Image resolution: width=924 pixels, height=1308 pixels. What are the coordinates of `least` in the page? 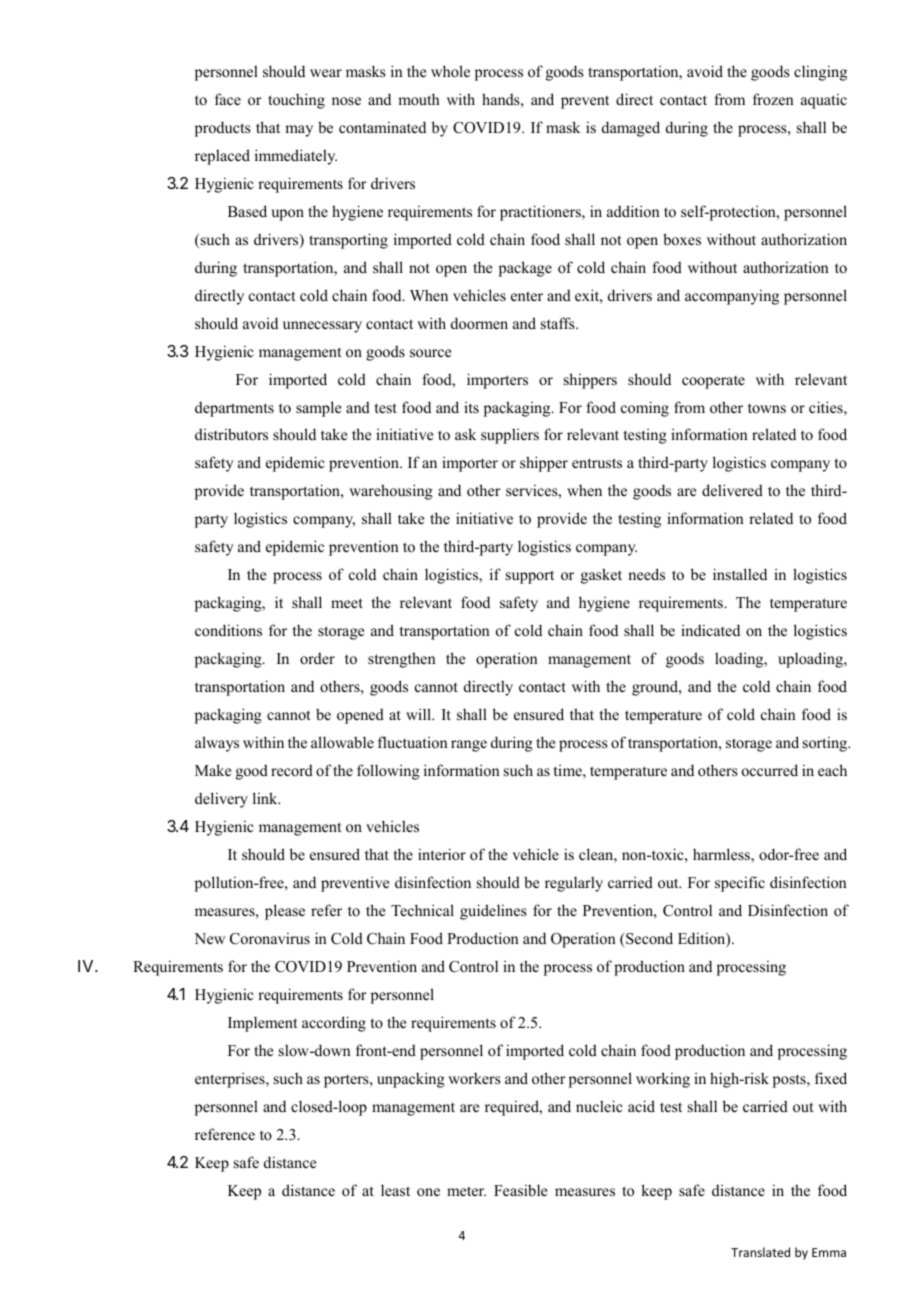 It's located at (395, 1190).
